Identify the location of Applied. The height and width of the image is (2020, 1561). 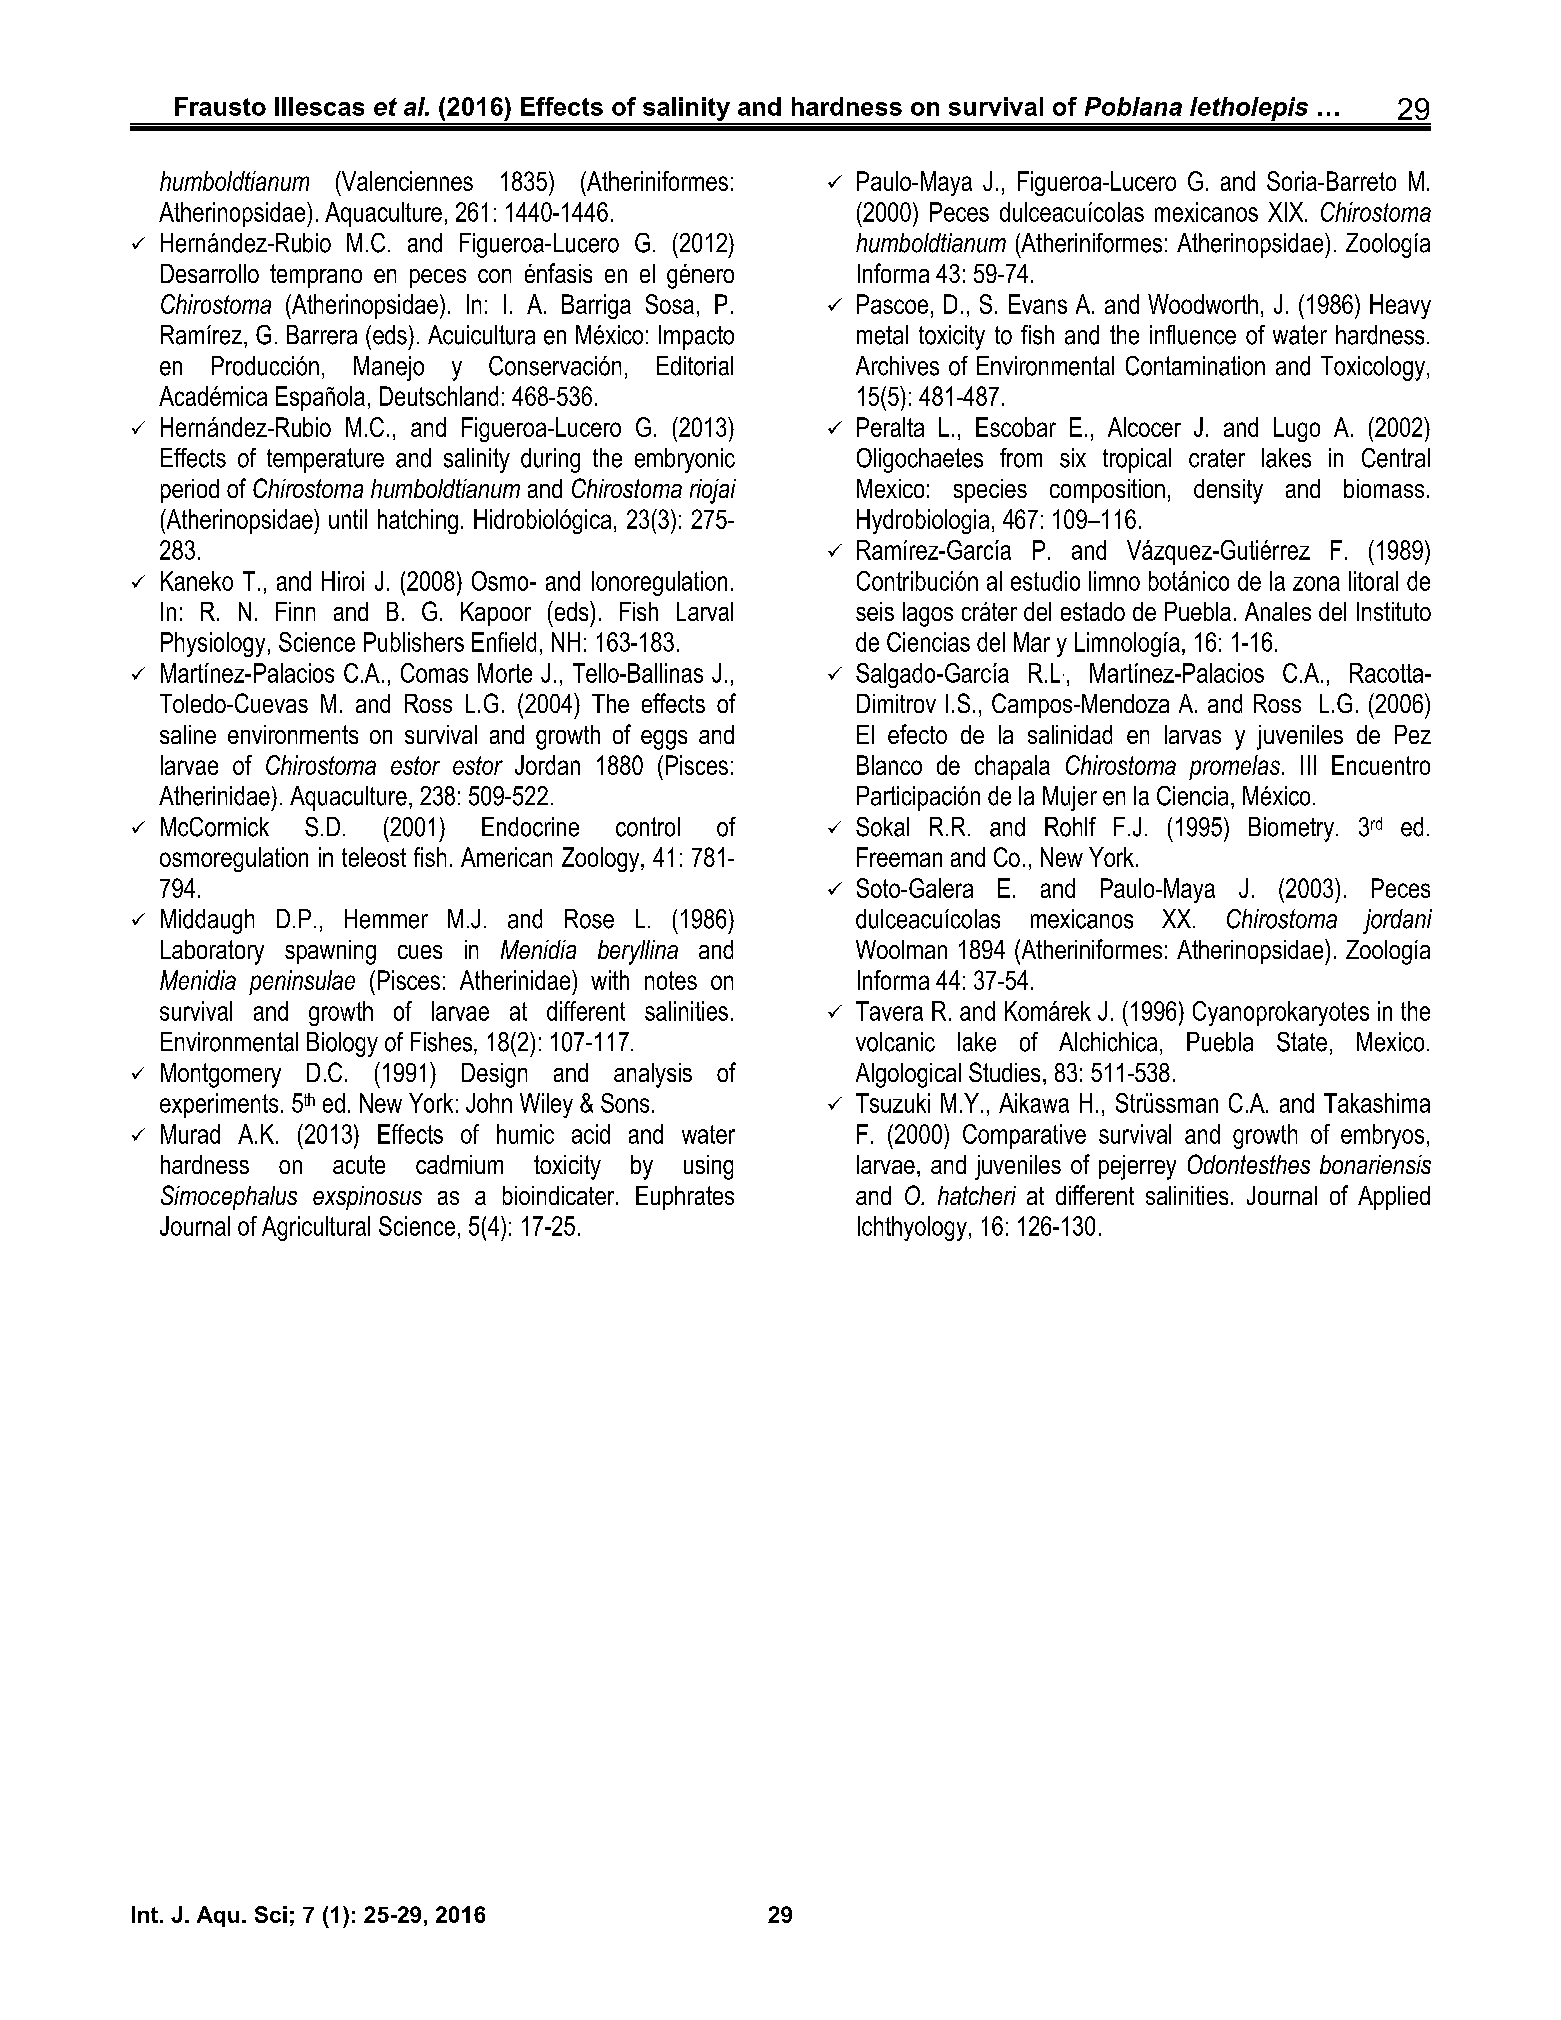
(1394, 1198).
